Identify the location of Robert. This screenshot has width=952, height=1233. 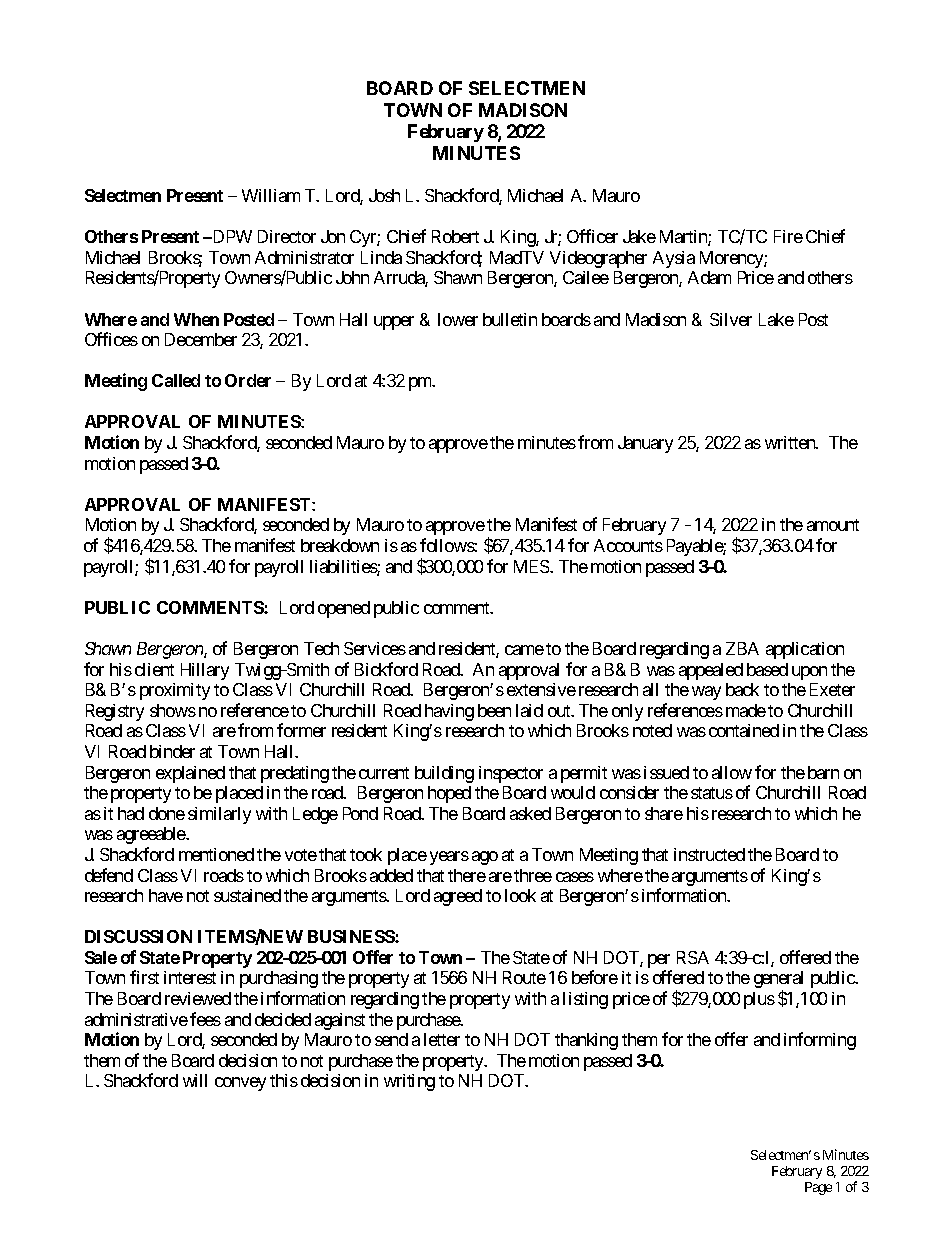
(455, 236).
